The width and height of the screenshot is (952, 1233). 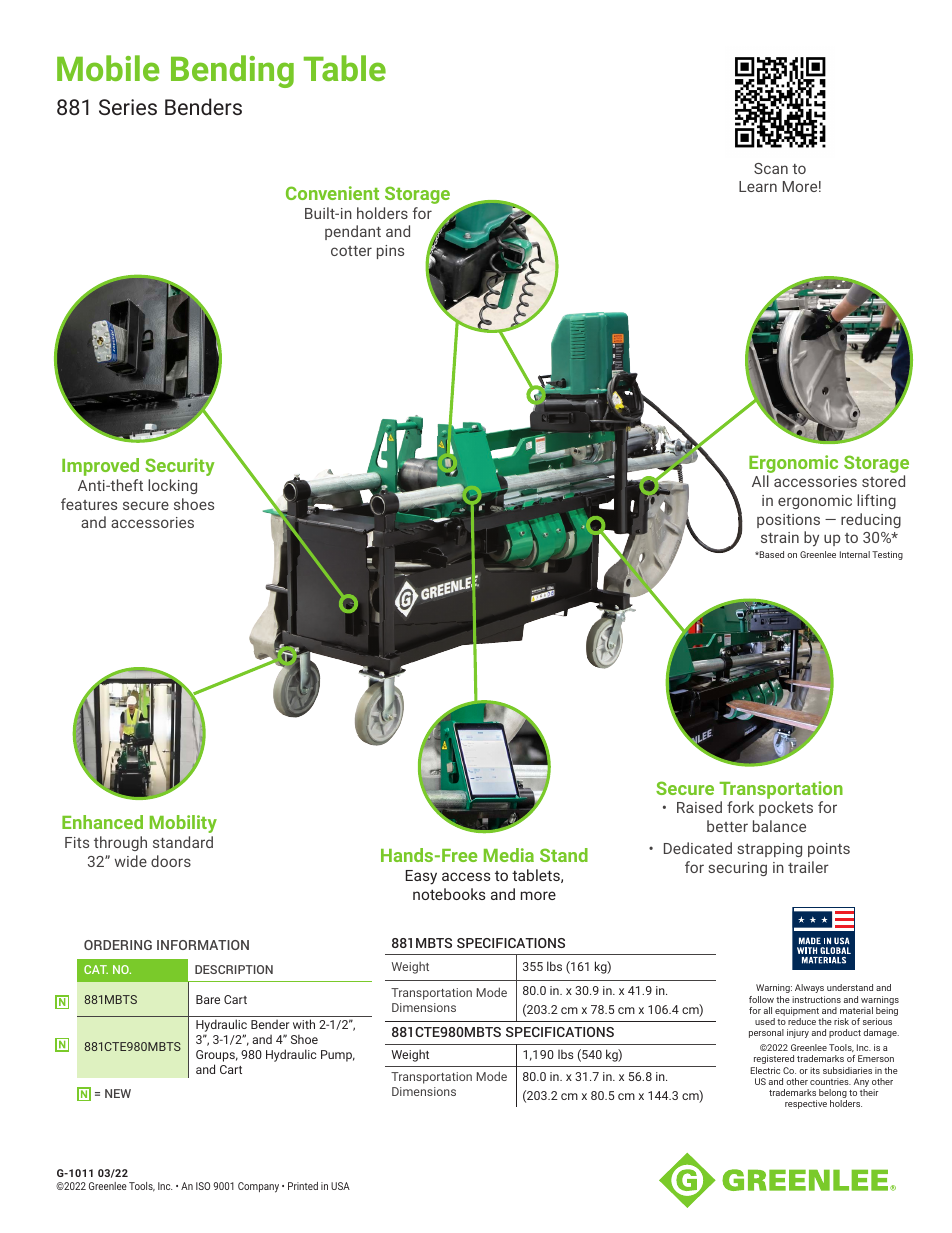 What do you see at coordinates (203, 1186) in the screenshot?
I see `ISO` at bounding box center [203, 1186].
